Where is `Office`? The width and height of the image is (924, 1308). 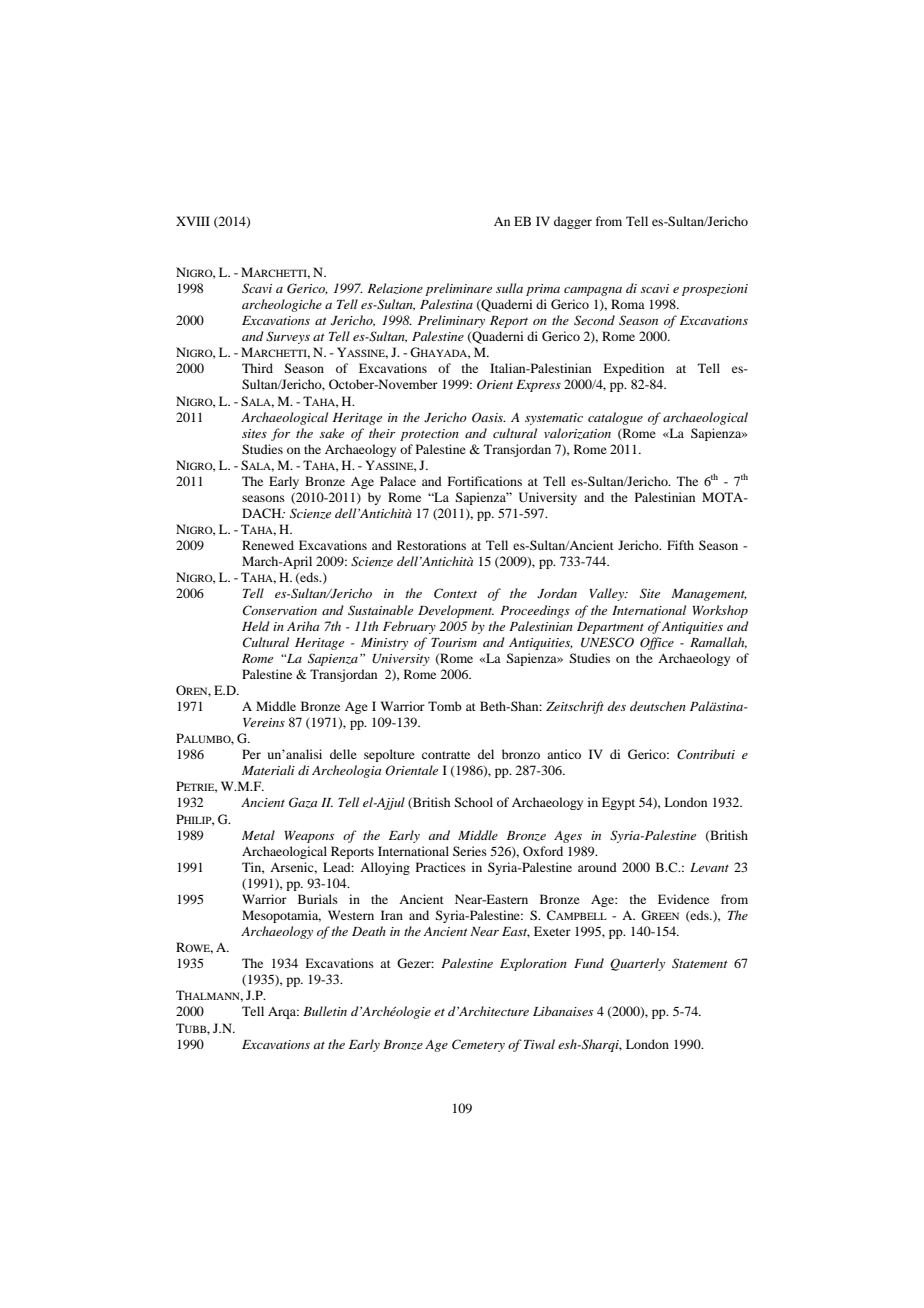 Office is located at coordinates (657, 643).
